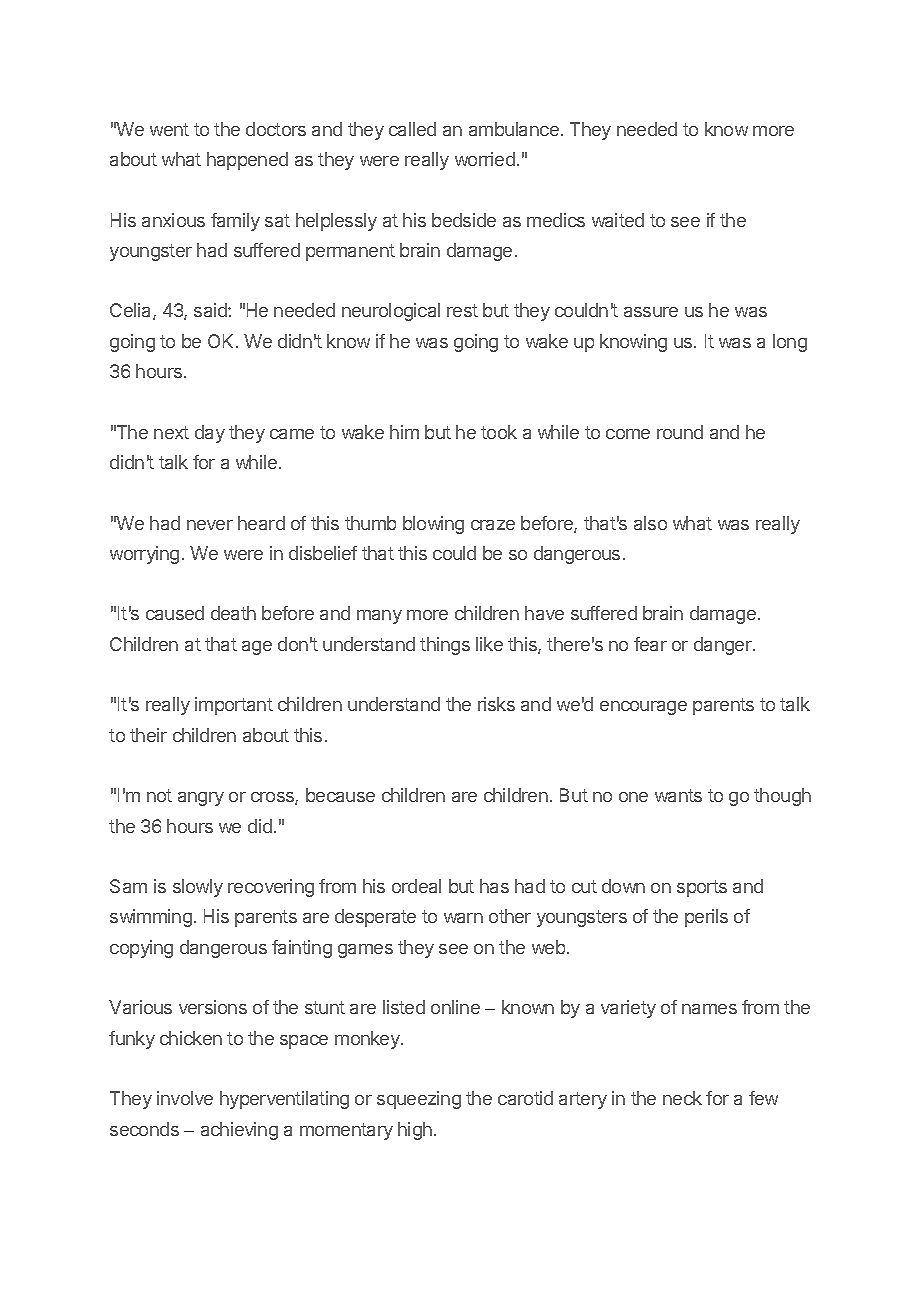 This document has width=924, height=1308. I want to click on day, so click(210, 434).
